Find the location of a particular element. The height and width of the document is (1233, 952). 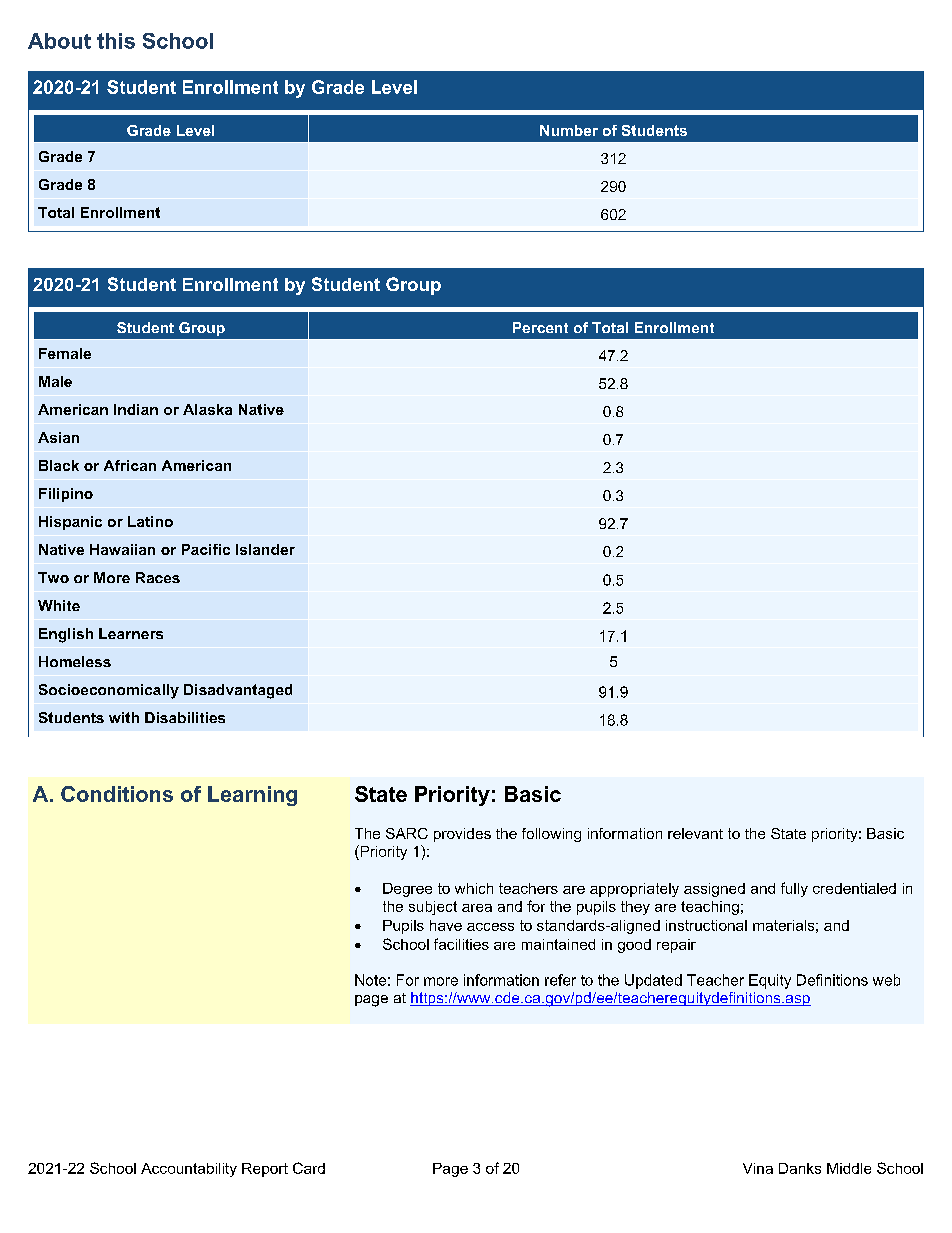

relevant is located at coordinates (695, 833).
